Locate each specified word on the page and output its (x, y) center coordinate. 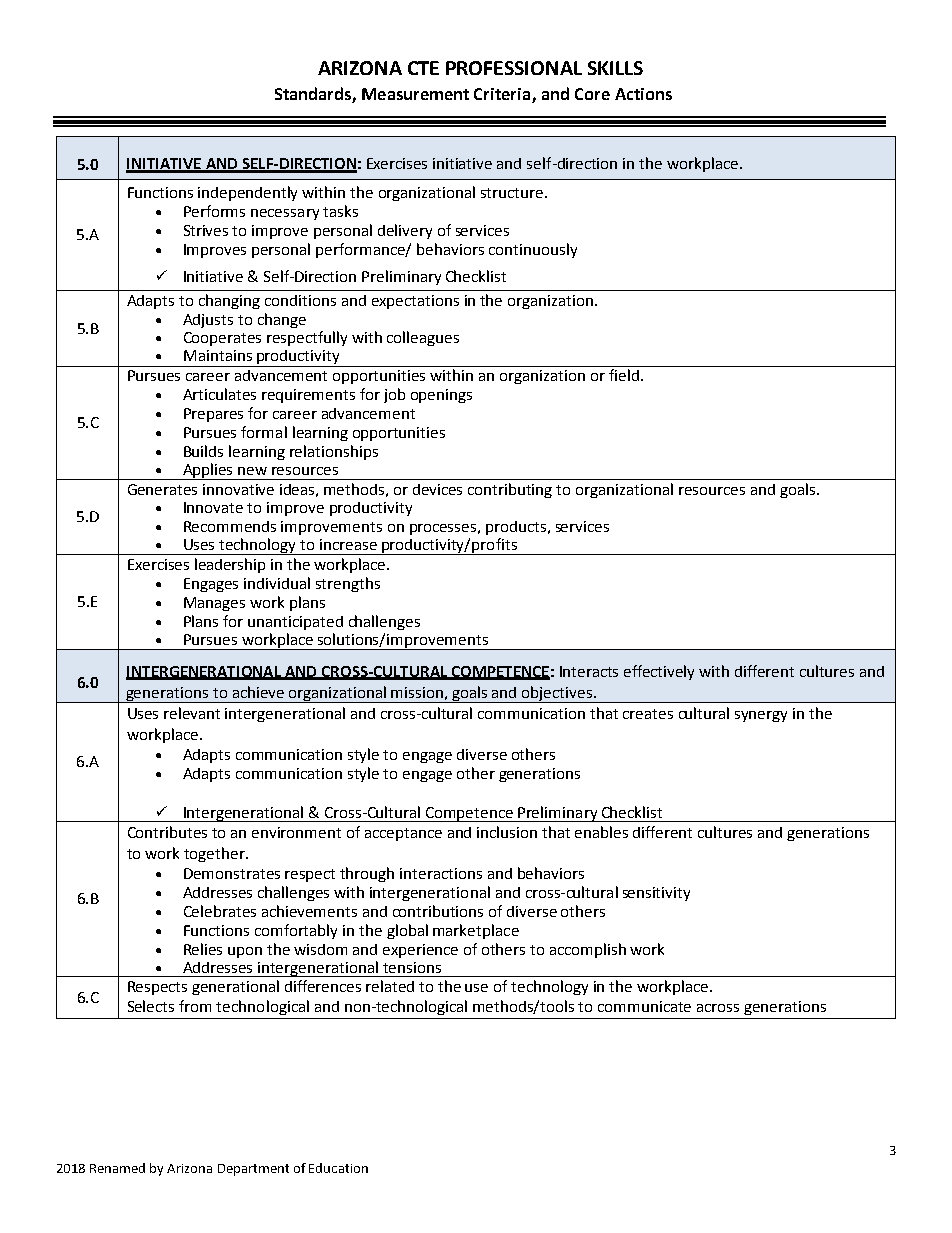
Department (253, 1170)
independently (247, 193)
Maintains (218, 355)
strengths (348, 584)
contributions (438, 911)
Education (338, 1168)
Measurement (415, 94)
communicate (644, 1006)
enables (601, 832)
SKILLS (615, 68)
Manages (214, 604)
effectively (659, 672)
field (624, 375)
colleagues (423, 338)
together (215, 854)
